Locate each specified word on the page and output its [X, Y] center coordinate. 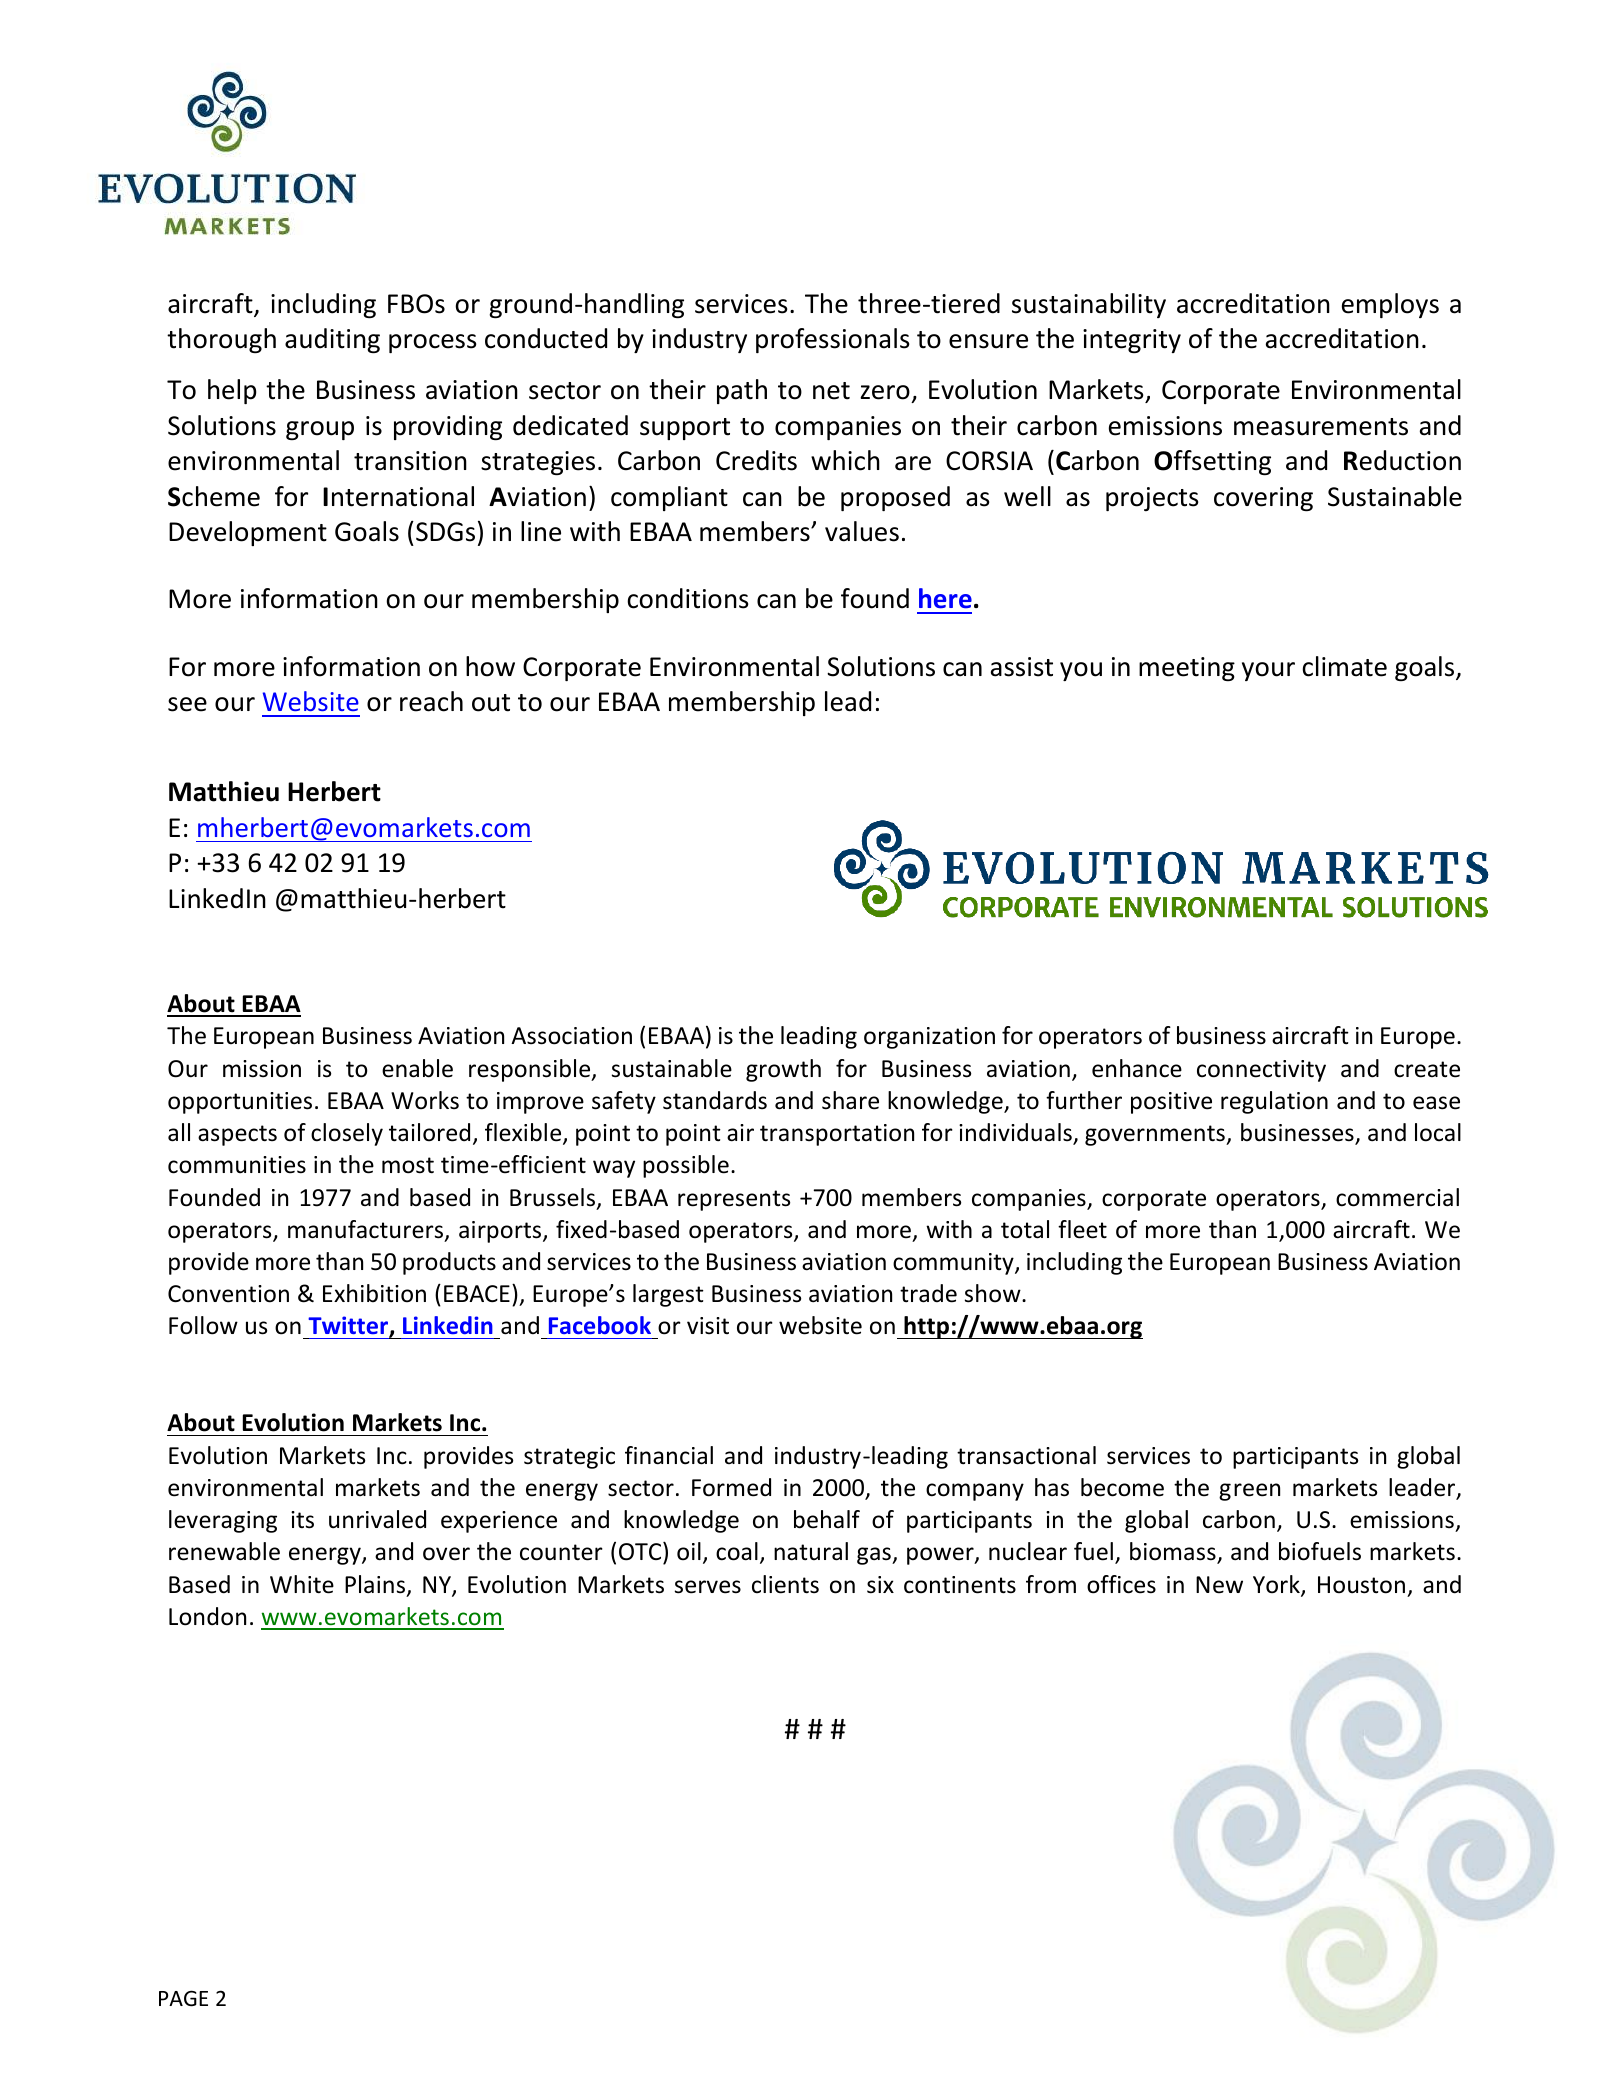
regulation [1274, 1102]
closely [347, 1134]
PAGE [183, 1998]
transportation [837, 1135]
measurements [1321, 427]
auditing [332, 341]
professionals [833, 340]
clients [785, 1584]
